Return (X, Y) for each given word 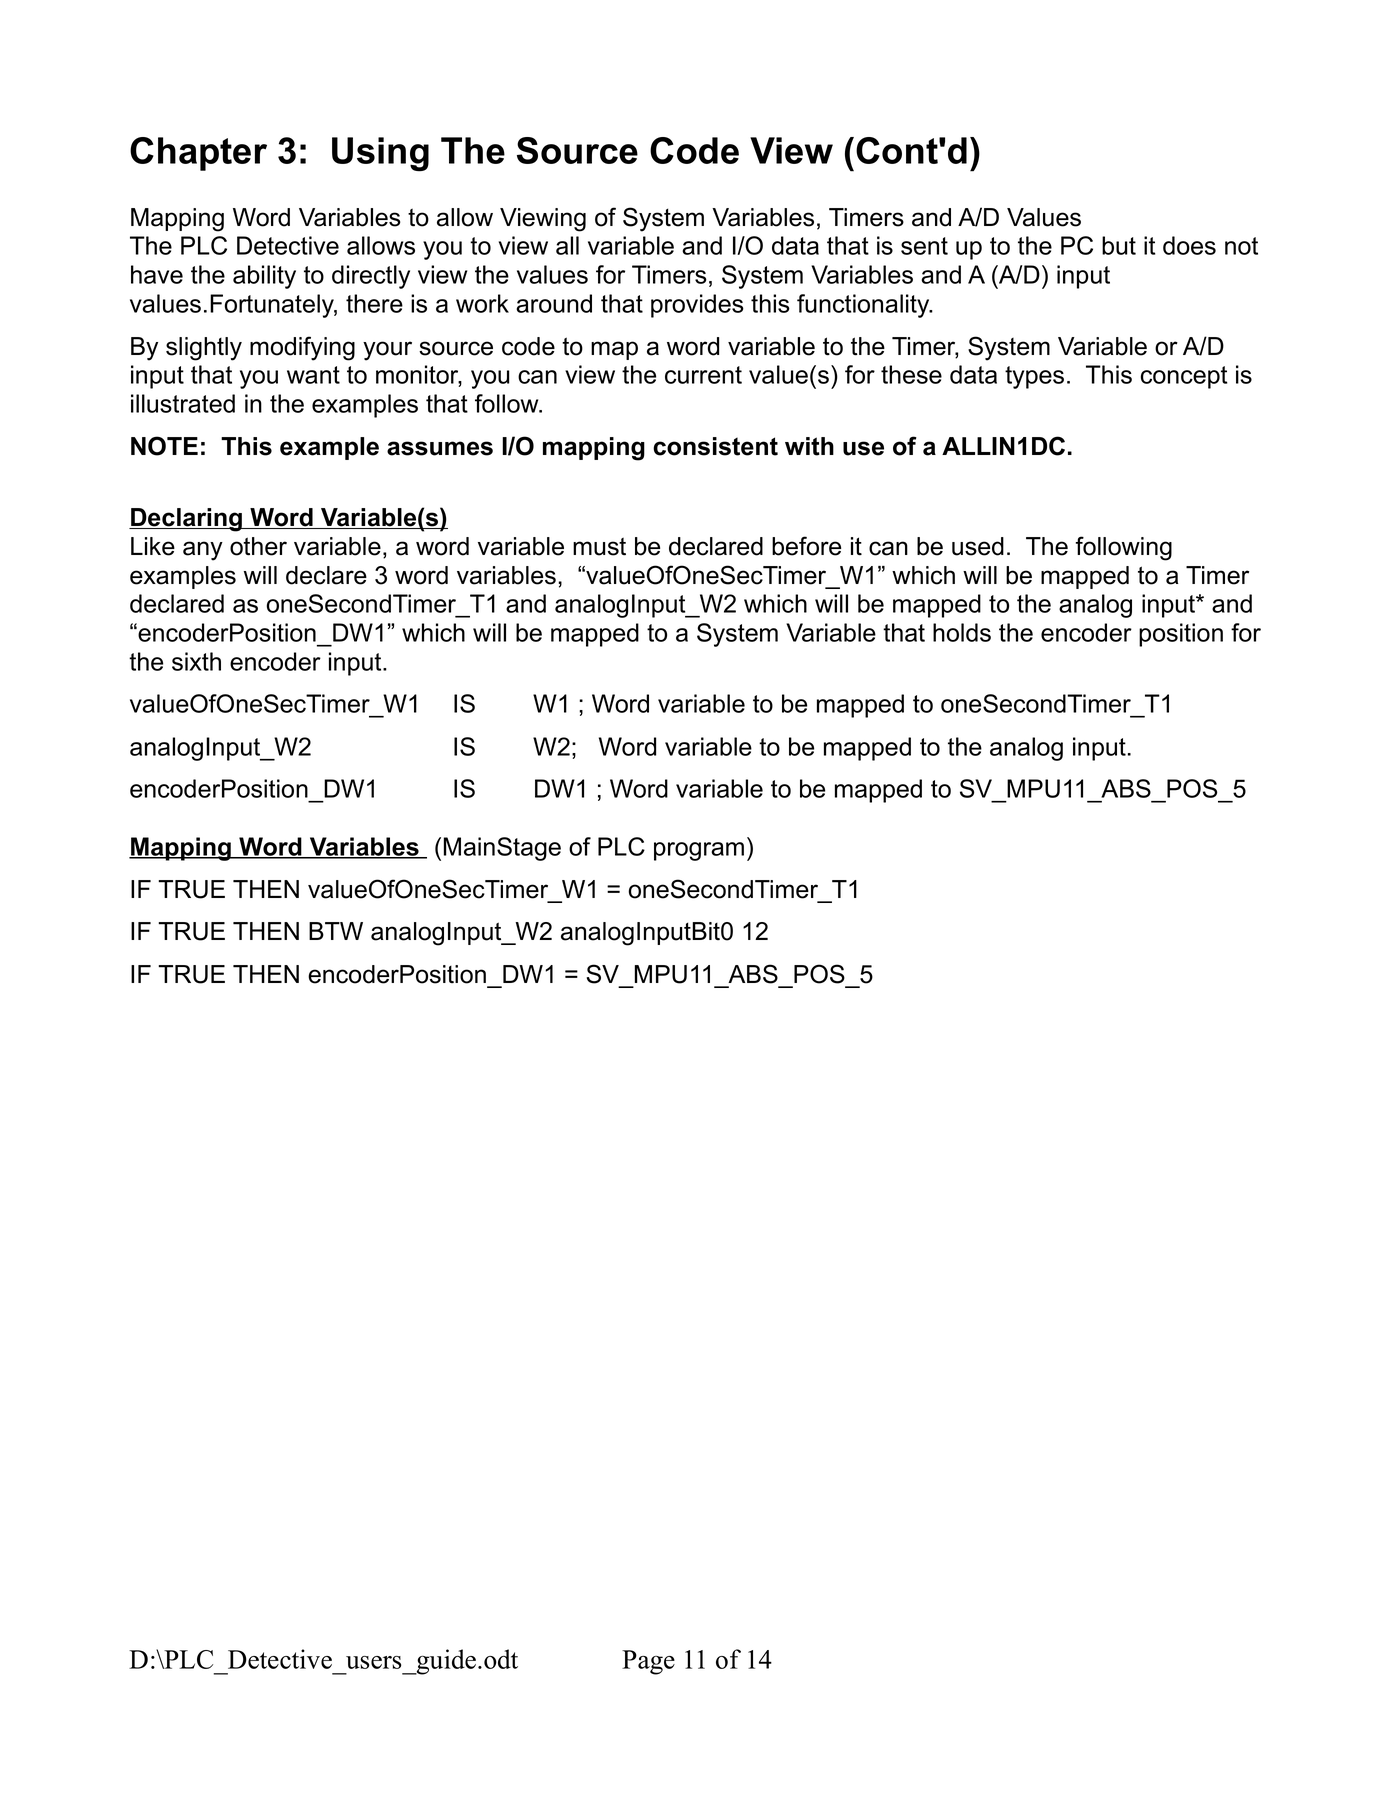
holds (962, 632)
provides (697, 306)
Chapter (198, 154)
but (1119, 245)
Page (648, 1662)
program (699, 851)
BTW (336, 931)
